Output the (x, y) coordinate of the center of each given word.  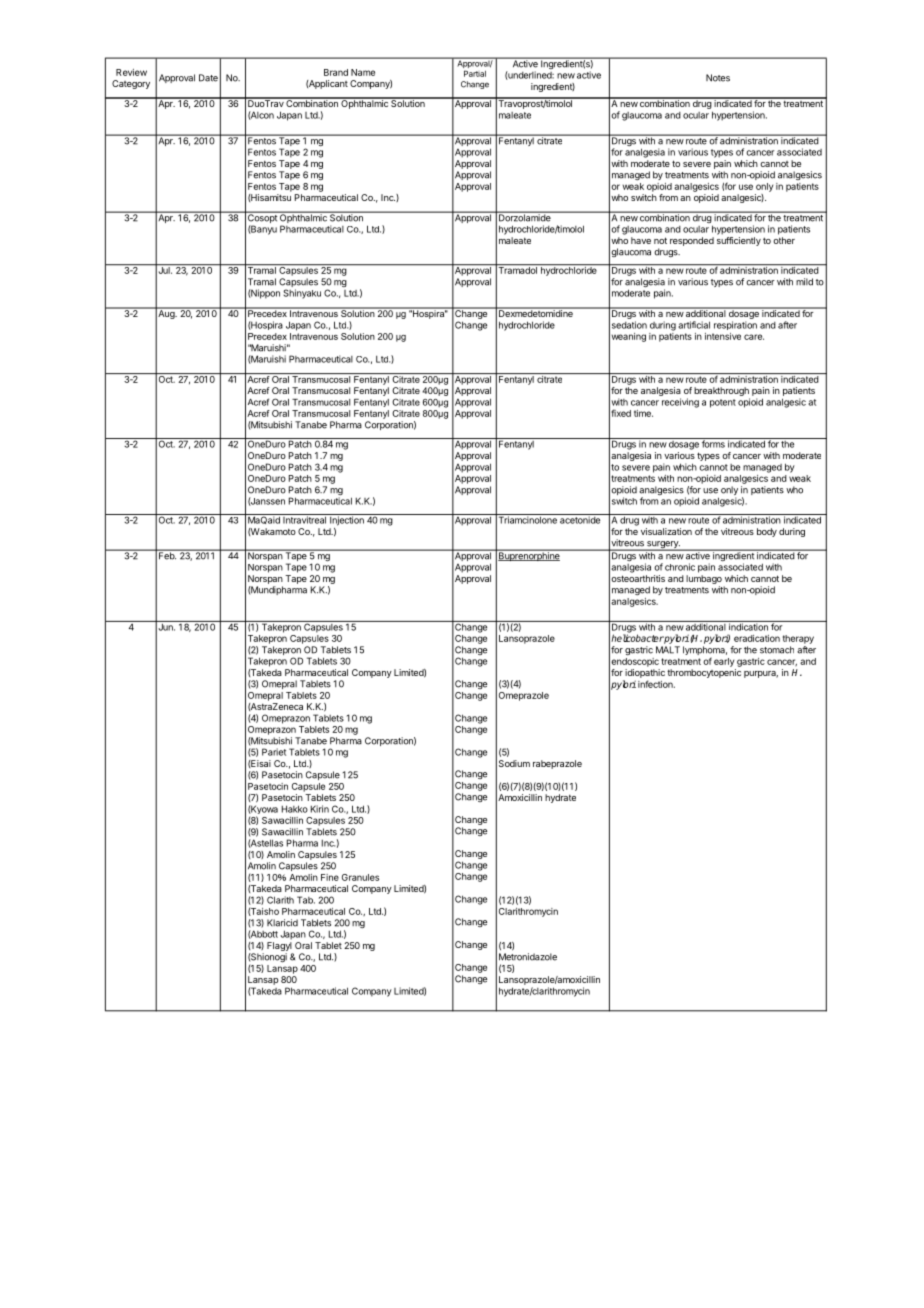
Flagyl (279, 946)
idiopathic (645, 673)
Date (208, 78)
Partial (475, 73)
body (767, 532)
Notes (718, 78)
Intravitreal (305, 519)
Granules (360, 877)
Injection (347, 520)
